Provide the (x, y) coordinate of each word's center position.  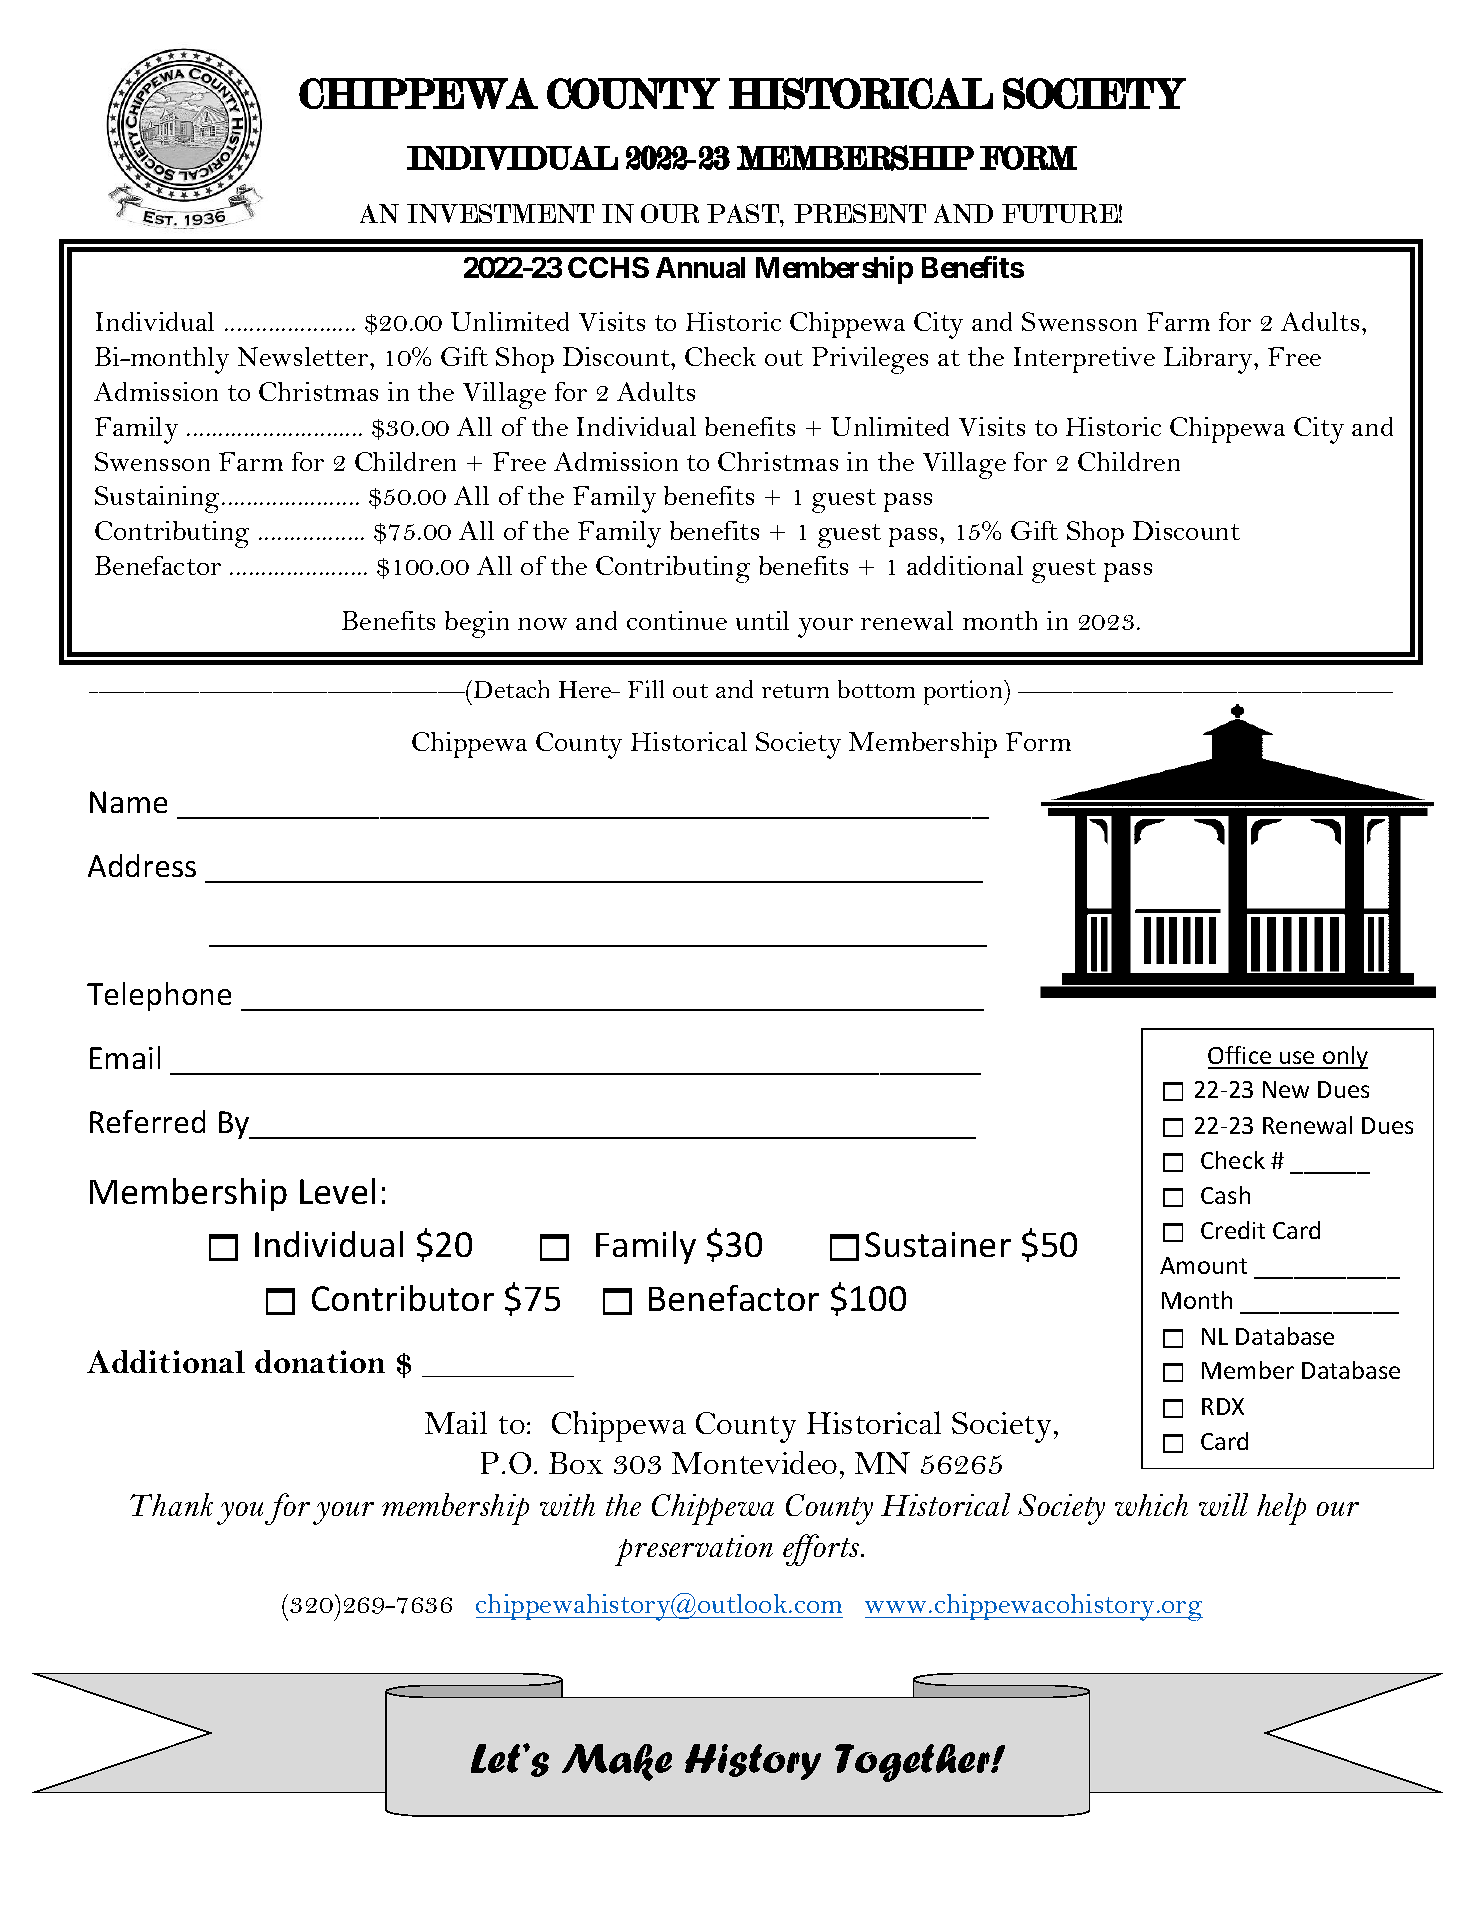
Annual (700, 267)
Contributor (403, 1298)
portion (964, 692)
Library (1210, 360)
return (795, 691)
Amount (1203, 1265)
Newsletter (304, 356)
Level (337, 1191)
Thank (171, 1504)
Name (128, 802)
